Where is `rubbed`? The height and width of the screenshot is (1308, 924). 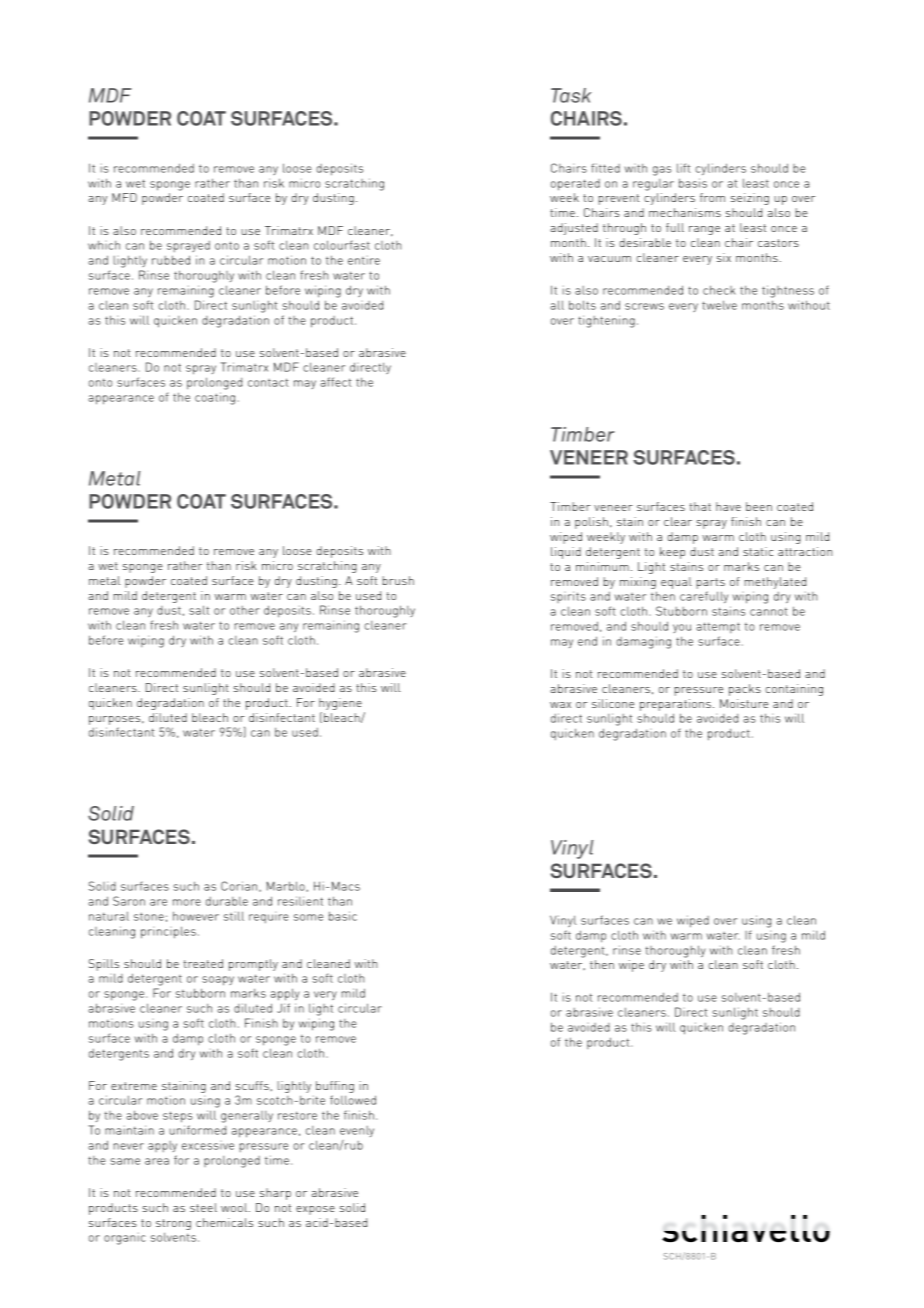
rubbed is located at coordinates (171, 260).
